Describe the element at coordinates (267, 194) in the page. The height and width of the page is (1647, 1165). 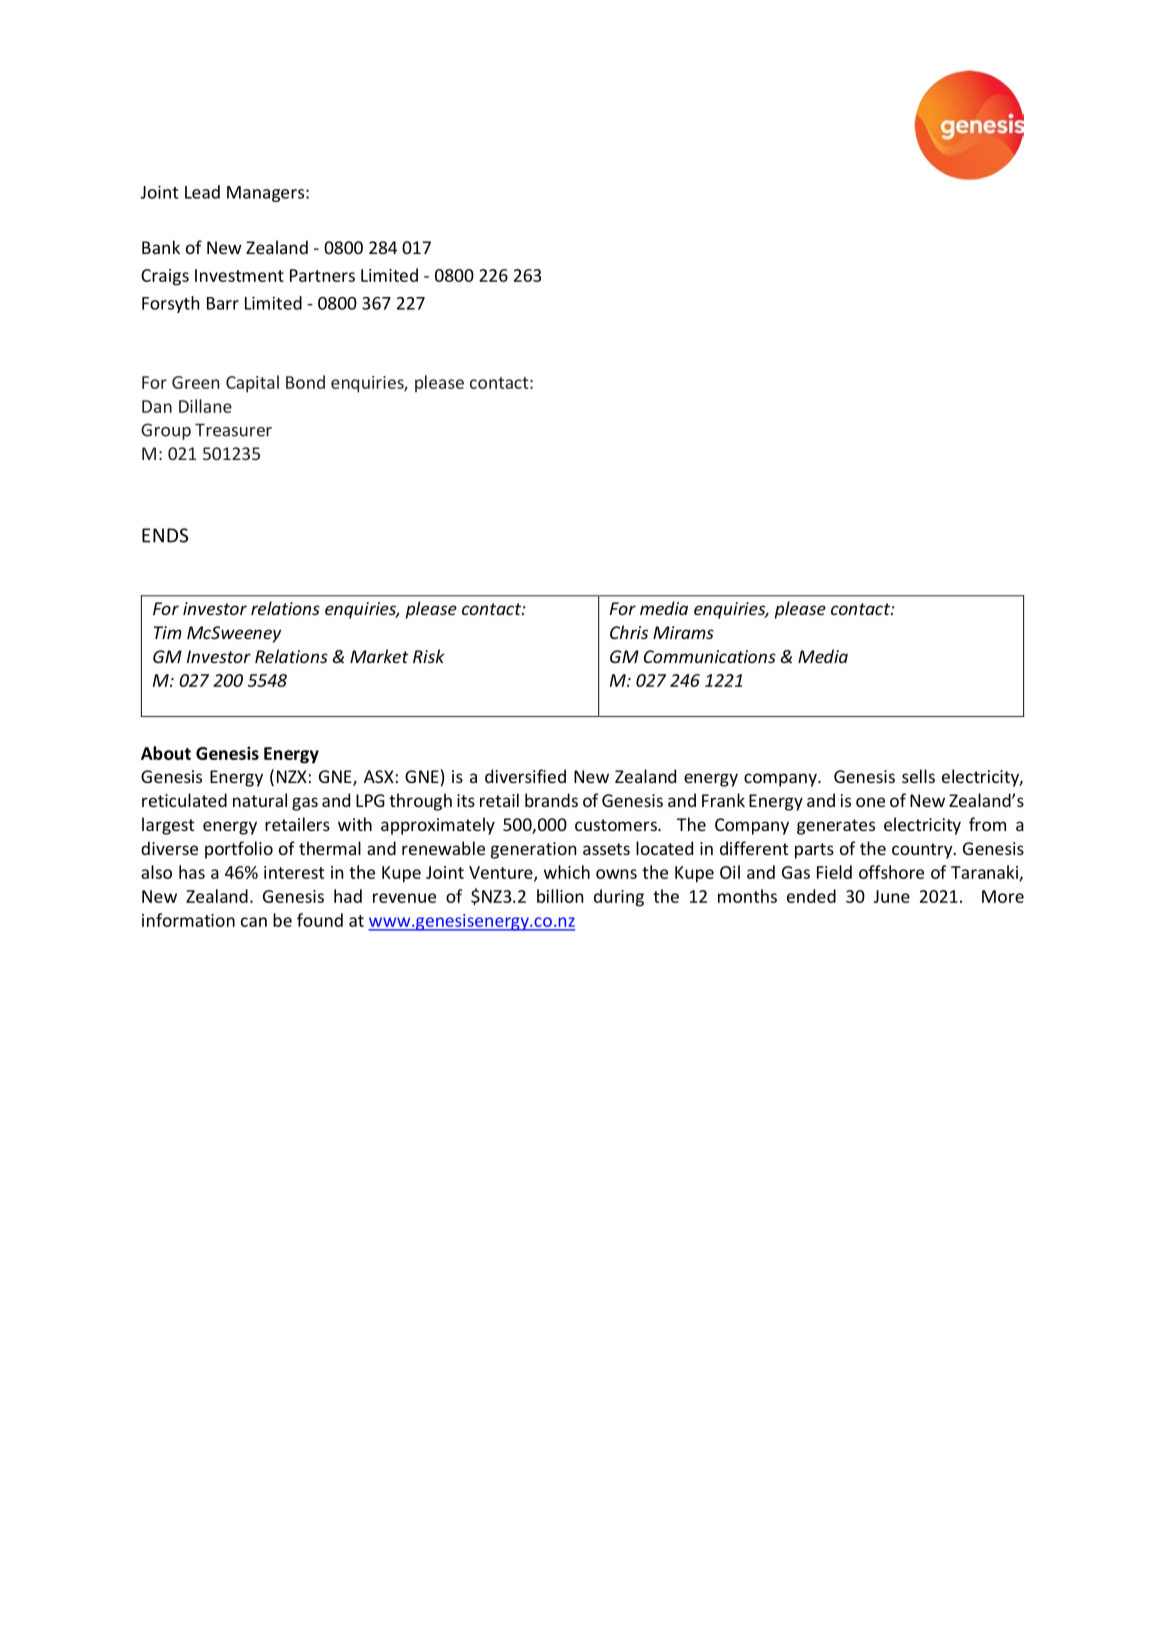
I see `Managers` at that location.
